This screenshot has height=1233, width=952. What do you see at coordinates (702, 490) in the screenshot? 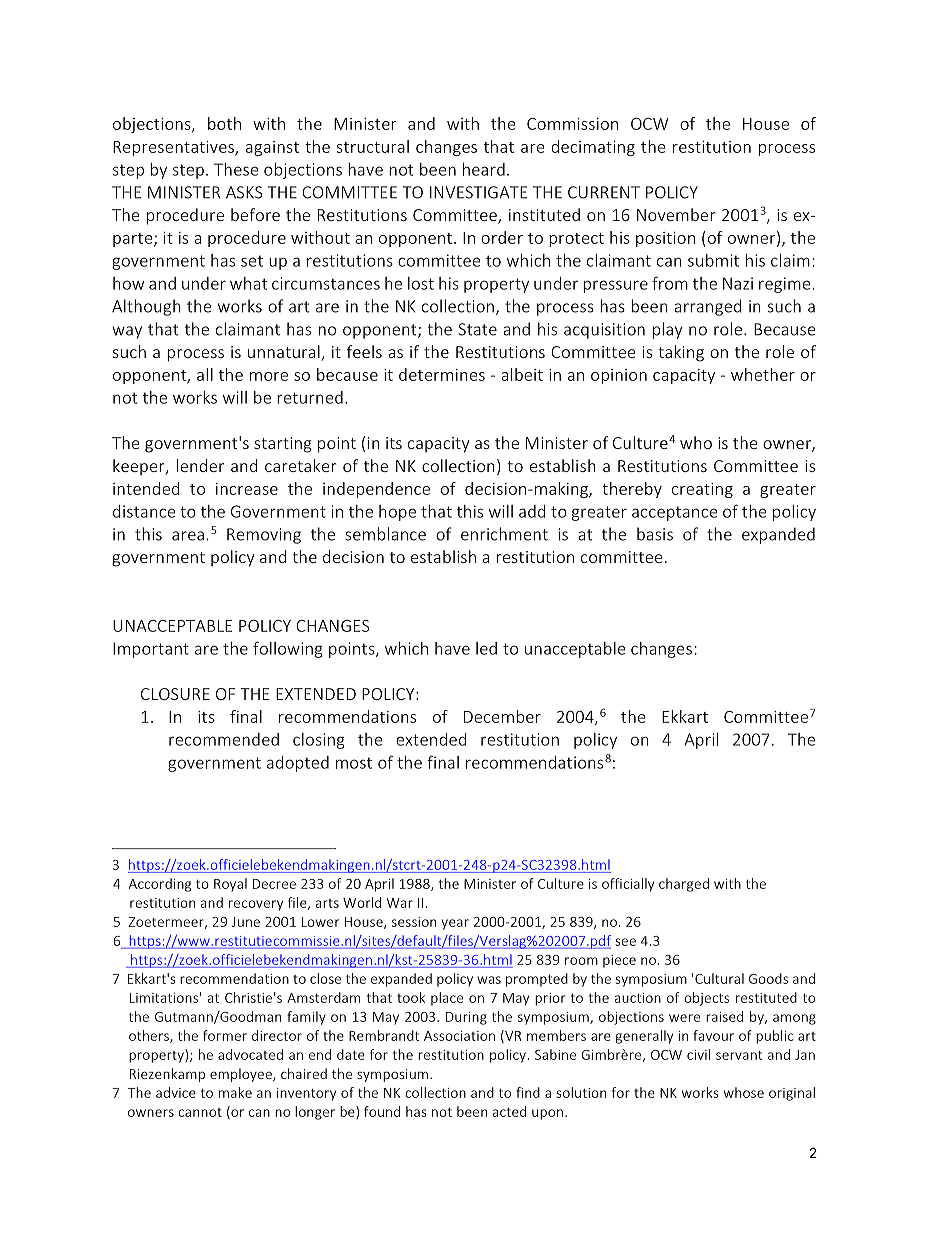
I see `creating` at bounding box center [702, 490].
